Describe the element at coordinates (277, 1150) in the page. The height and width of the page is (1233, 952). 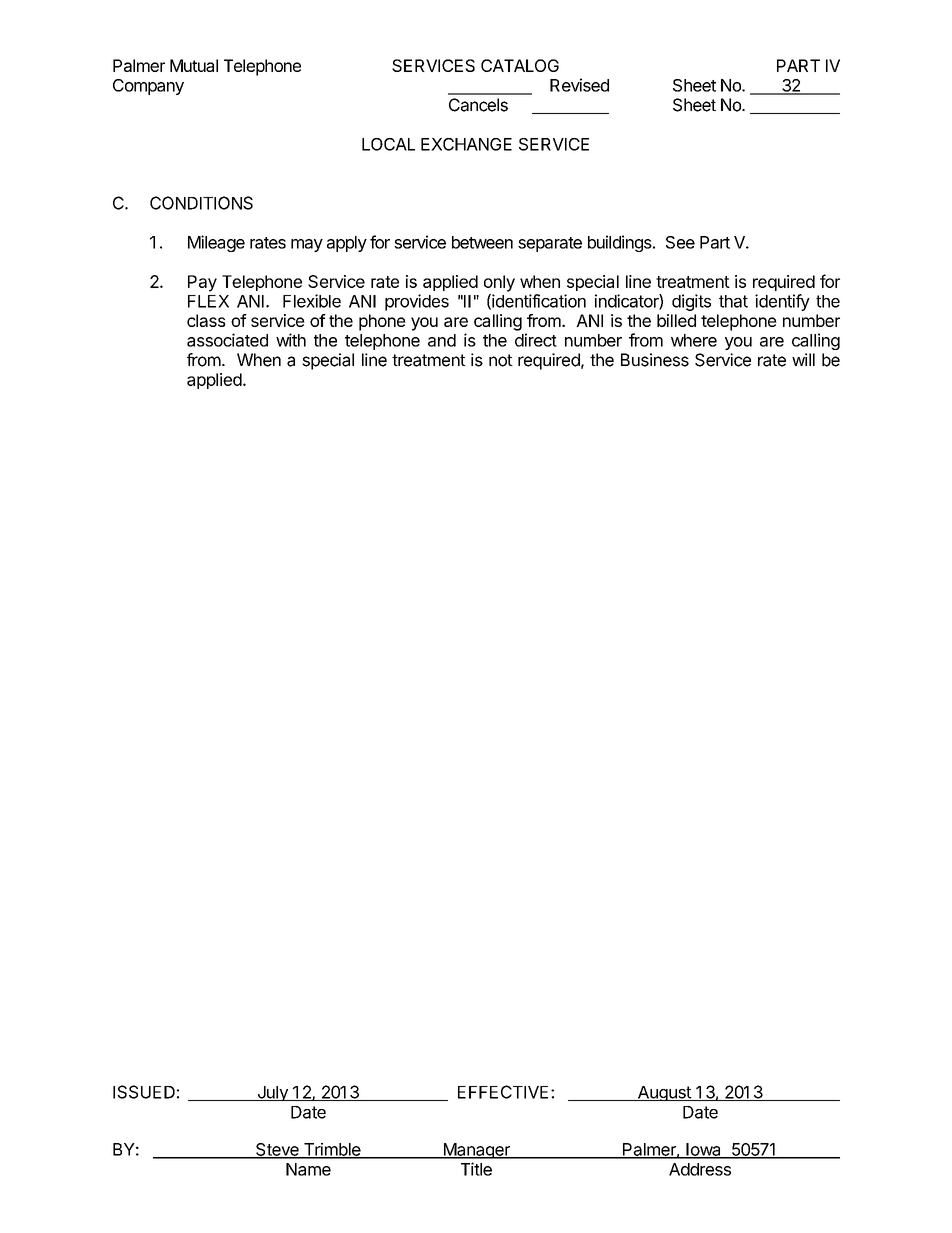
I see `Steve` at that location.
